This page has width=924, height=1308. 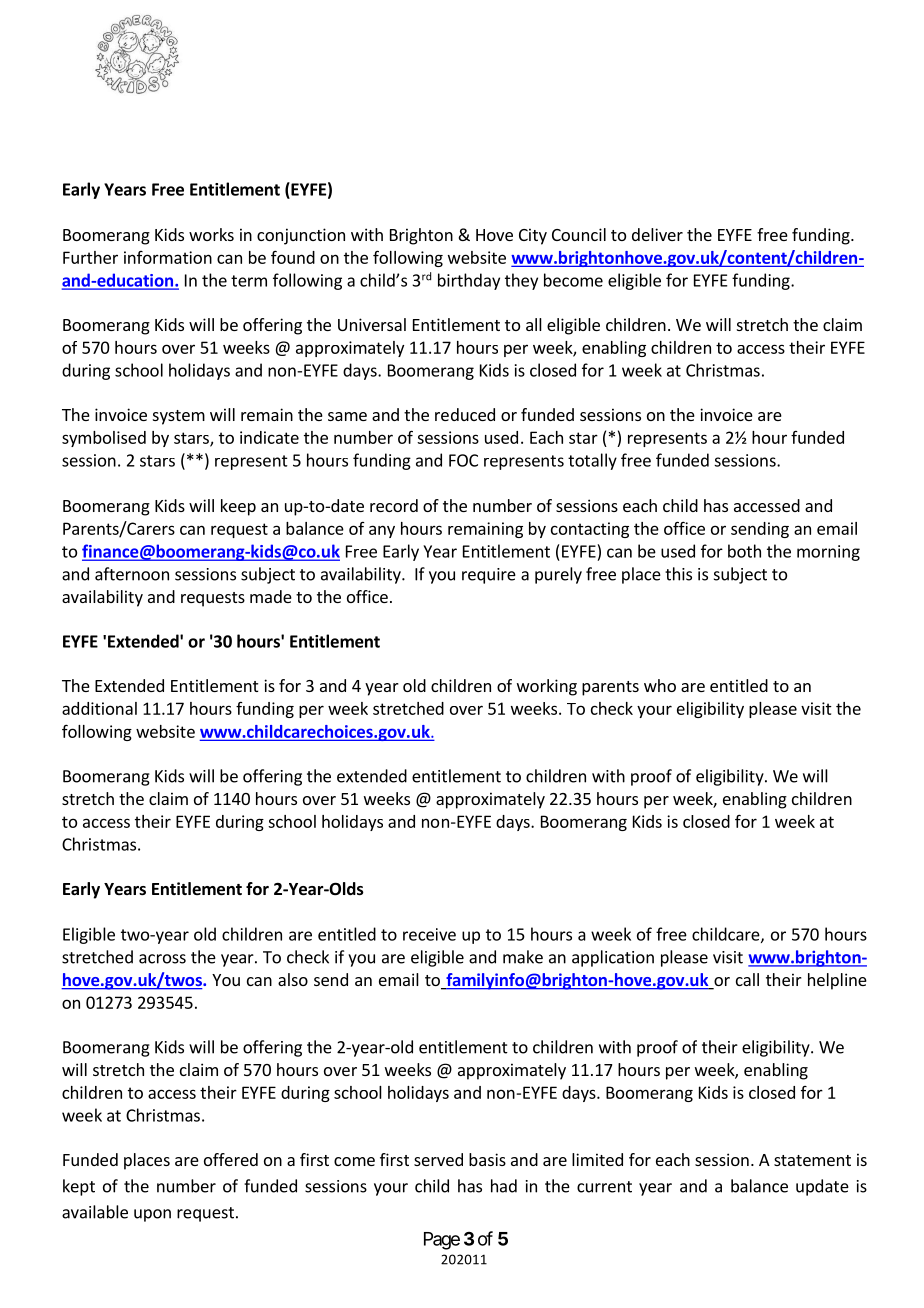 I want to click on receive, so click(x=429, y=934).
